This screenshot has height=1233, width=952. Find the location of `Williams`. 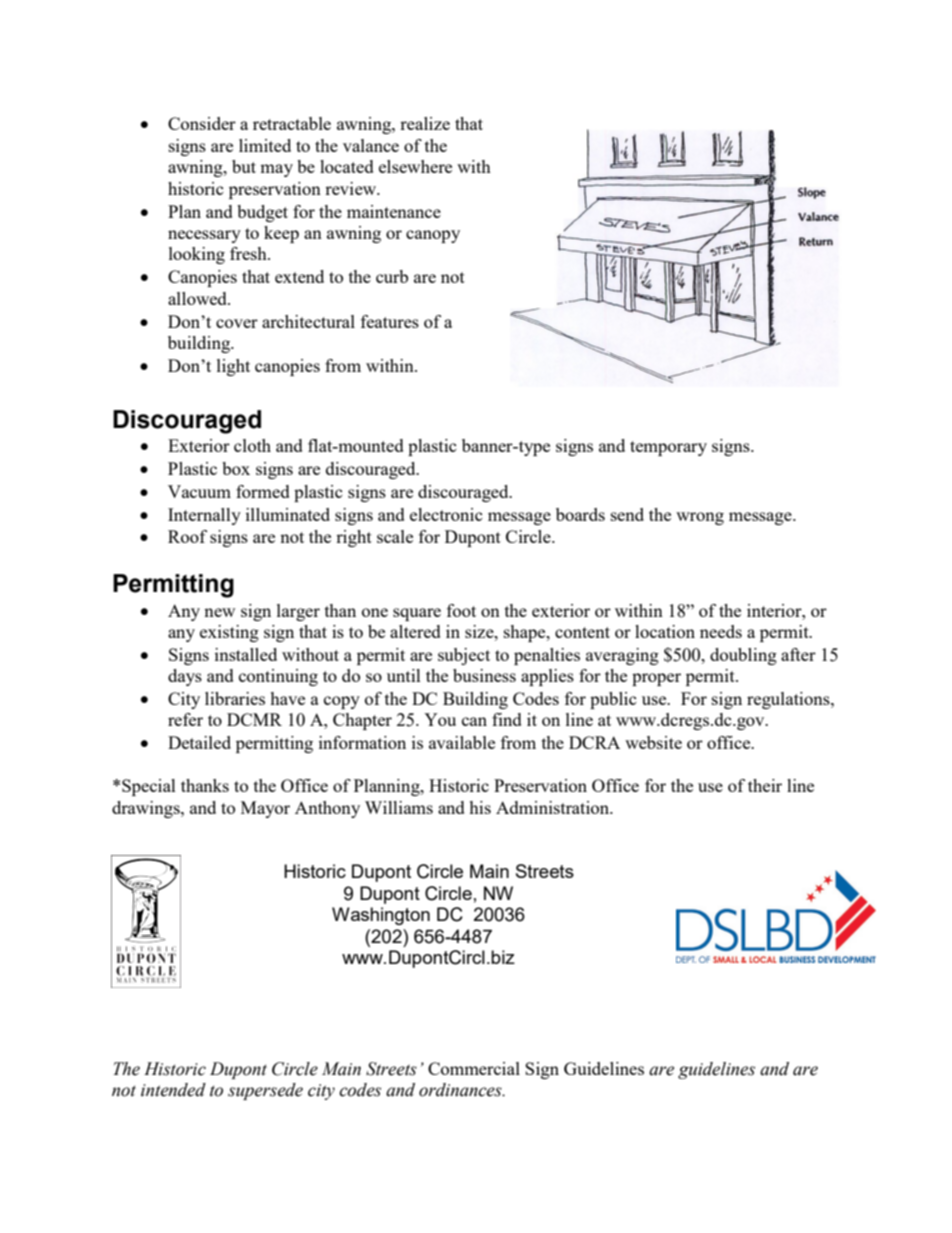

Williams is located at coordinates (399, 807).
